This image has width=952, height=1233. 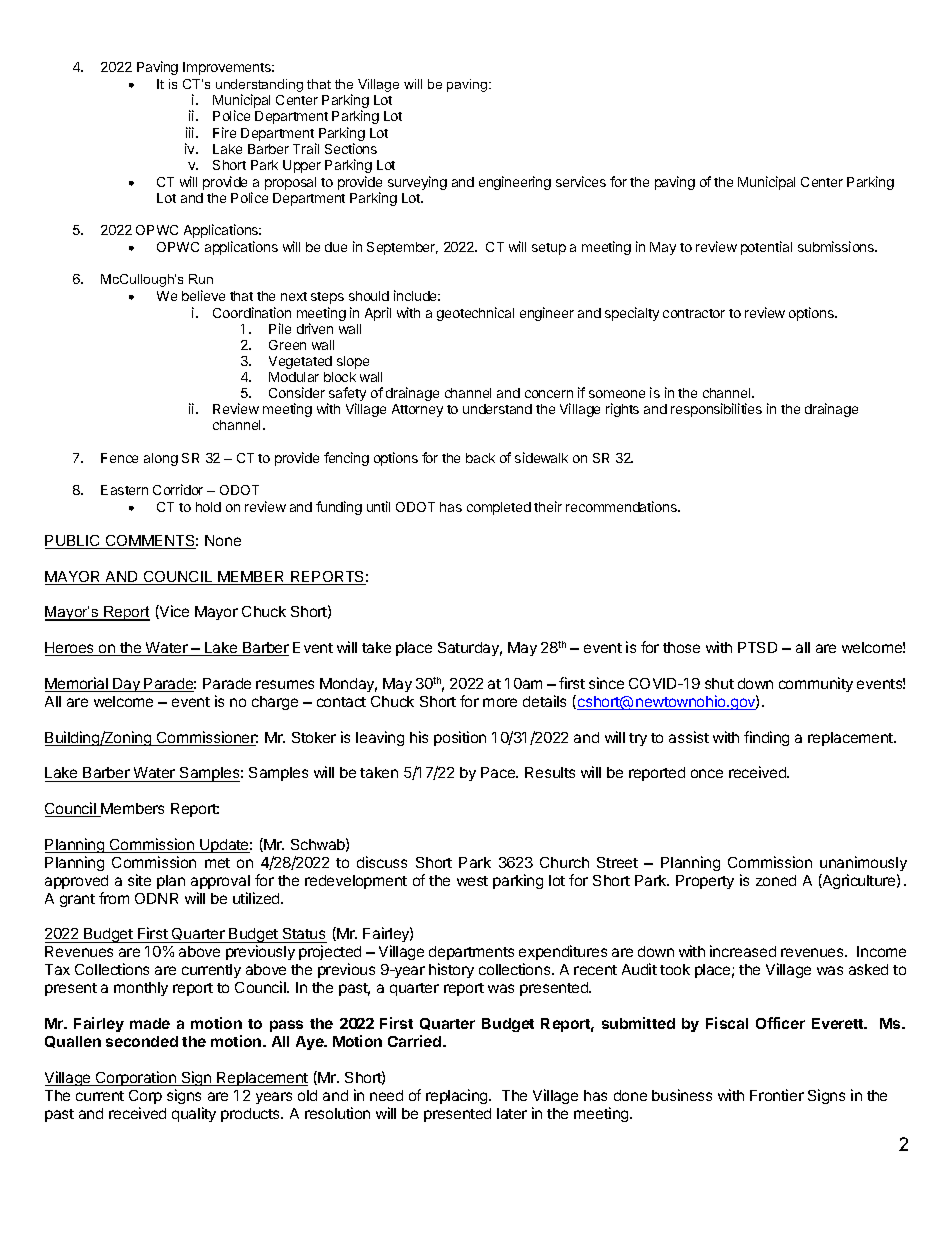 What do you see at coordinates (139, 880) in the image?
I see `site` at bounding box center [139, 880].
